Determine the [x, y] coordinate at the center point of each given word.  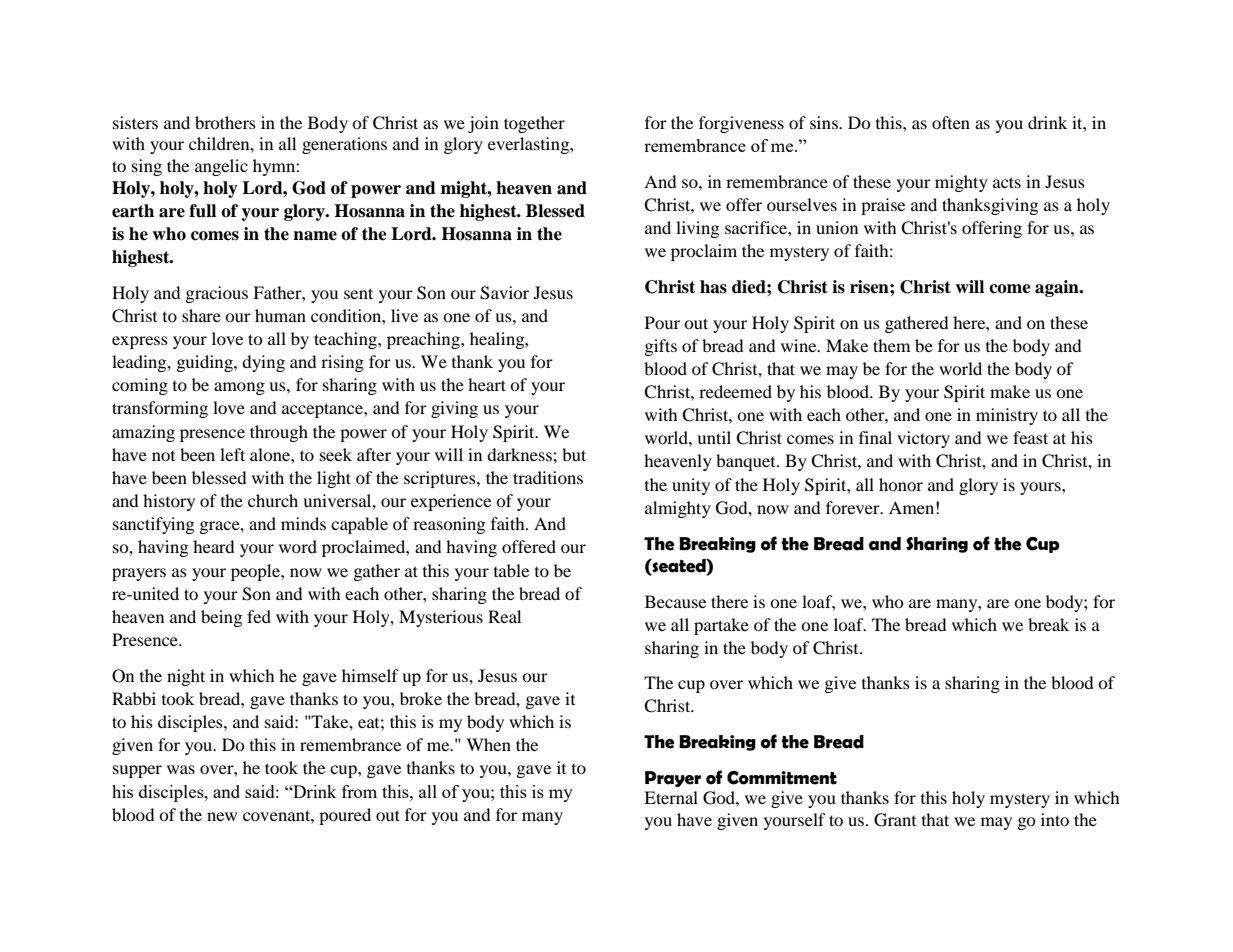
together [534, 124]
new [222, 816]
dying [263, 363]
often [951, 122]
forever [854, 507]
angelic [221, 167]
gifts [661, 347]
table [511, 570]
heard [214, 546]
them [891, 345]
